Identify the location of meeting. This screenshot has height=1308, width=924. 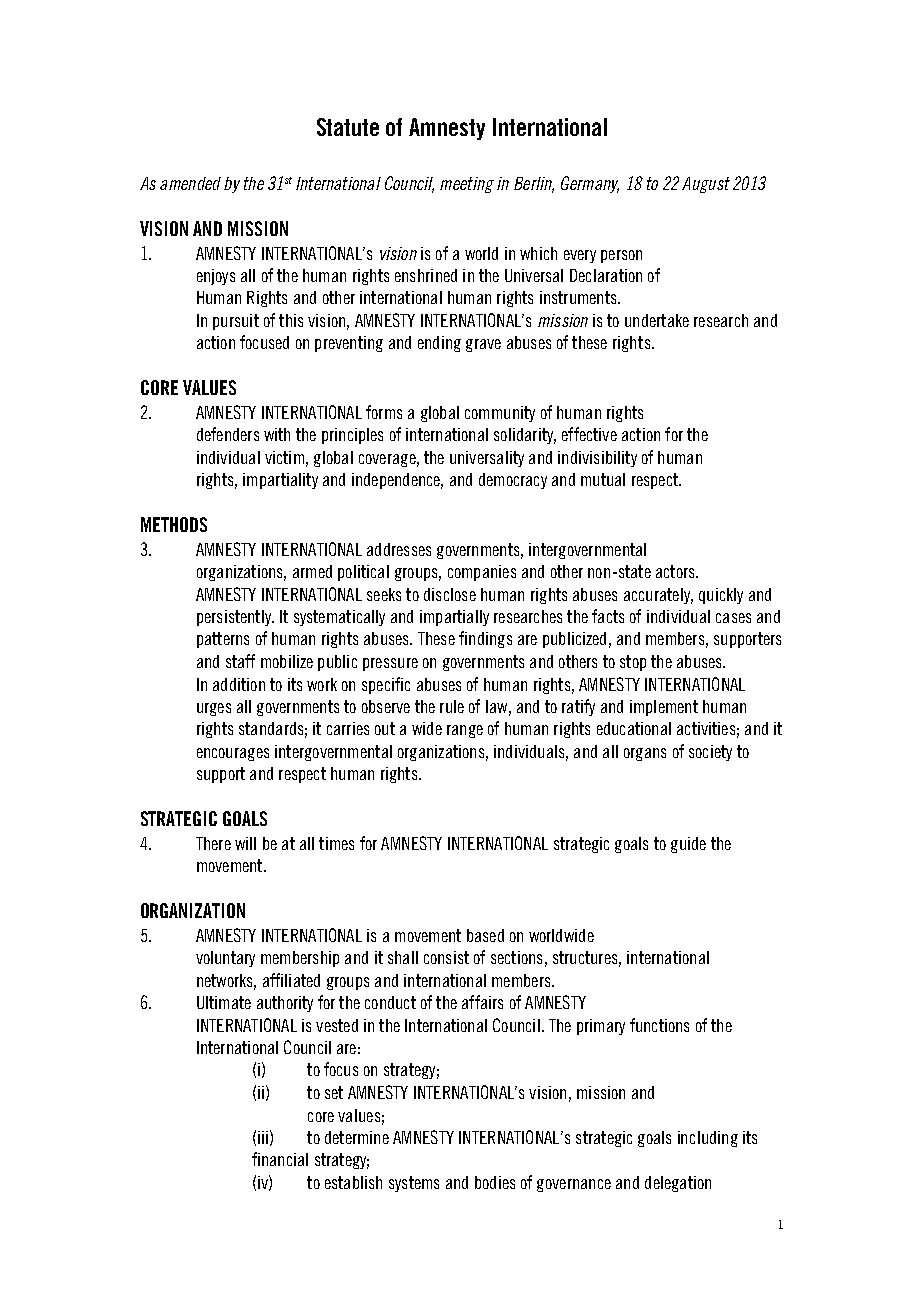
(467, 185).
